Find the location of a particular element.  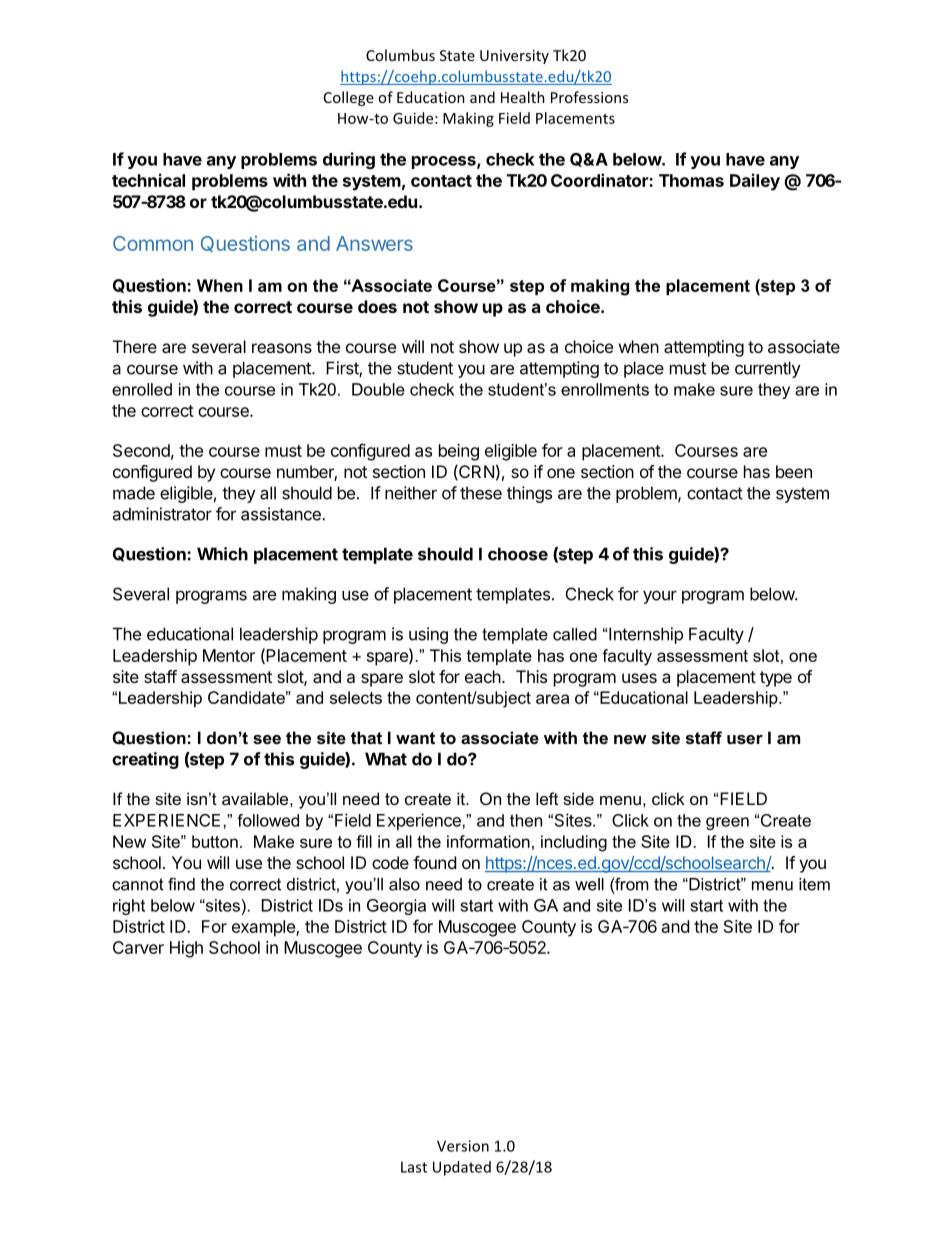

using is located at coordinates (428, 635).
